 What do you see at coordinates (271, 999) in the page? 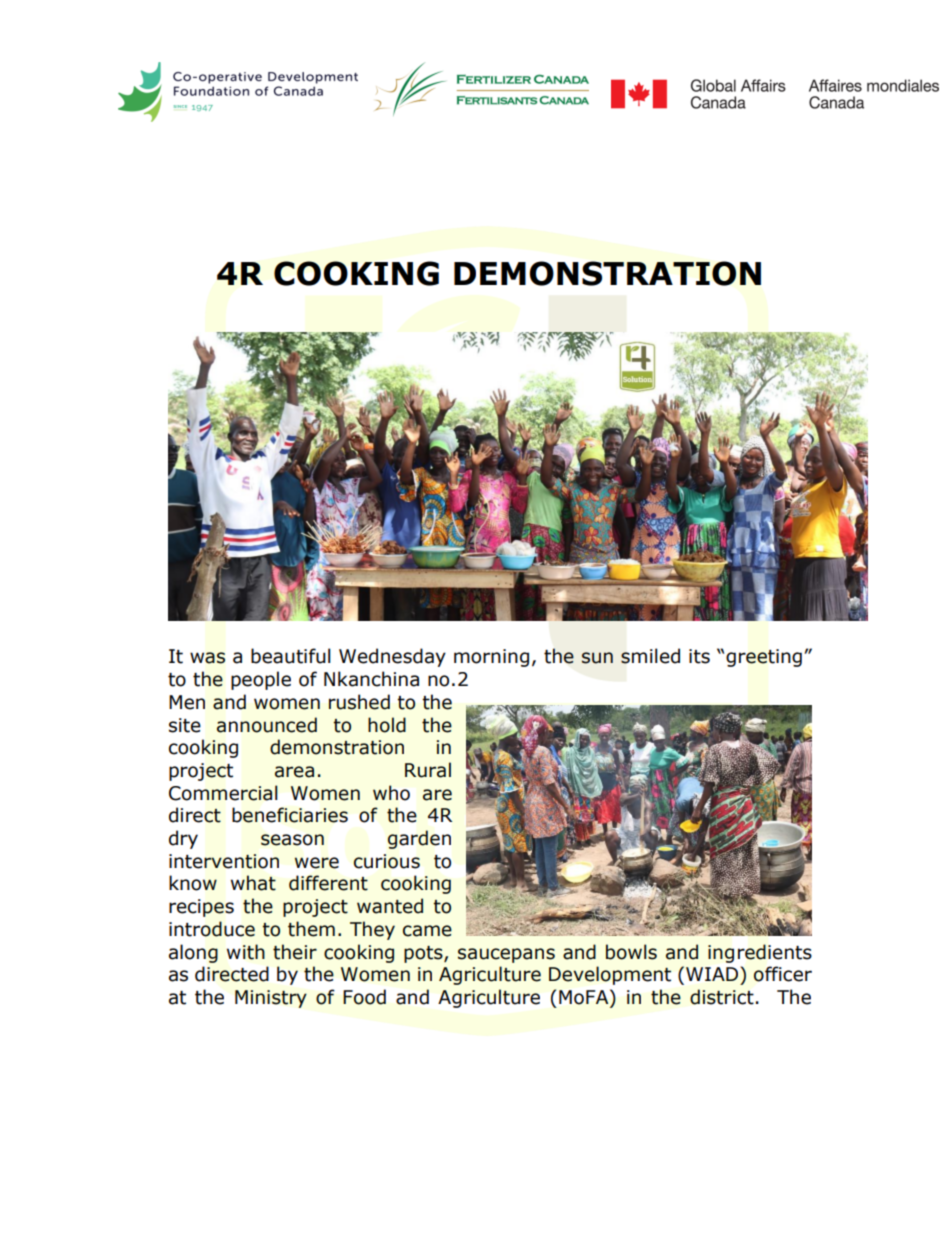
I see `Ministry` at bounding box center [271, 999].
